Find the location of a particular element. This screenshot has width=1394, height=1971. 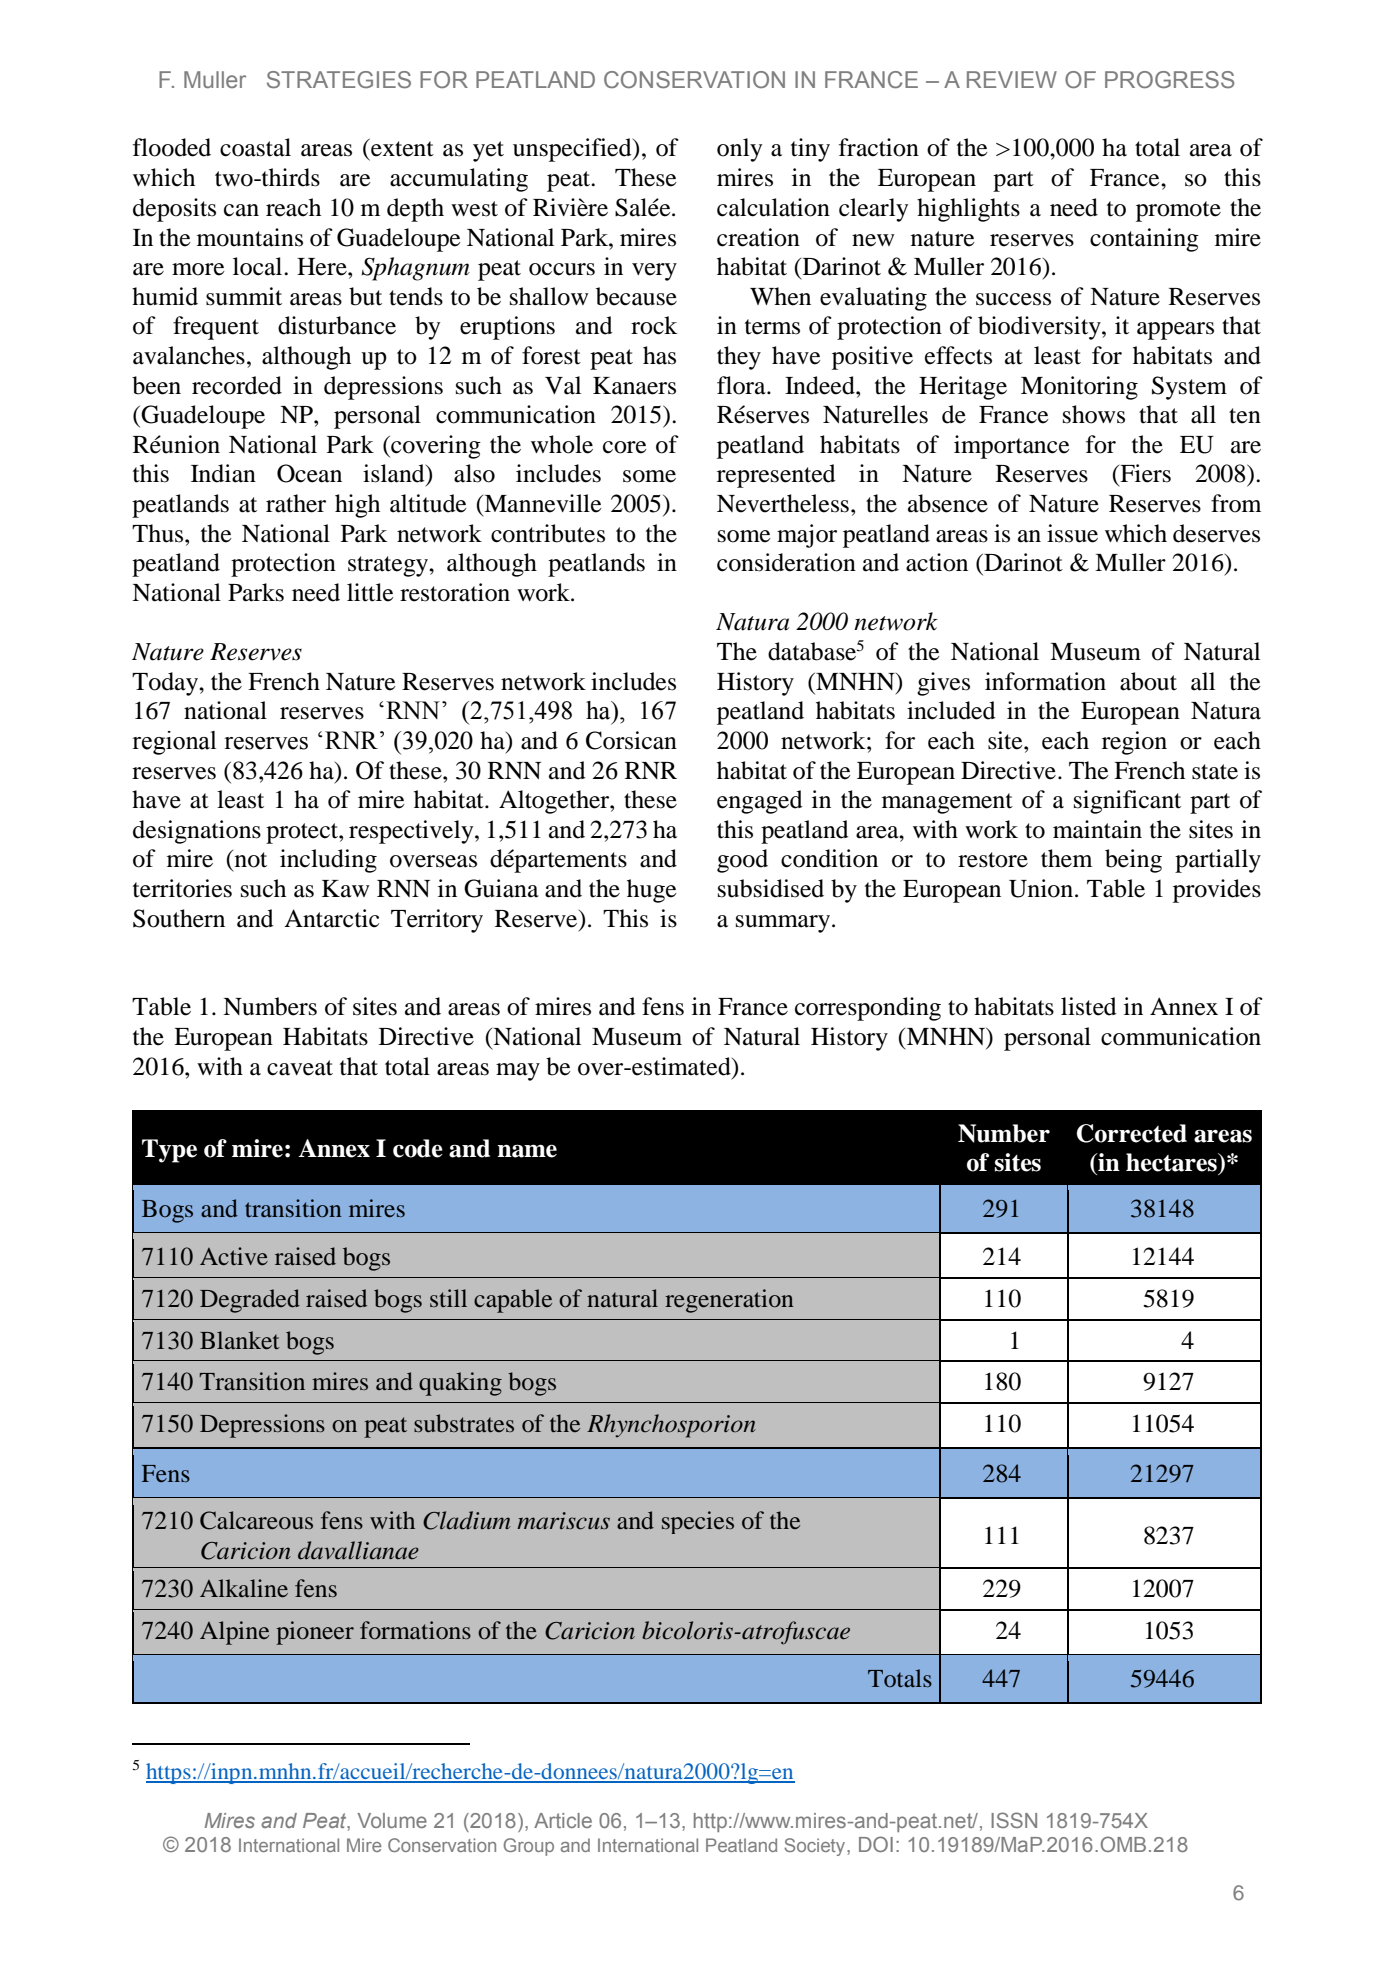

issue is located at coordinates (1072, 533).
